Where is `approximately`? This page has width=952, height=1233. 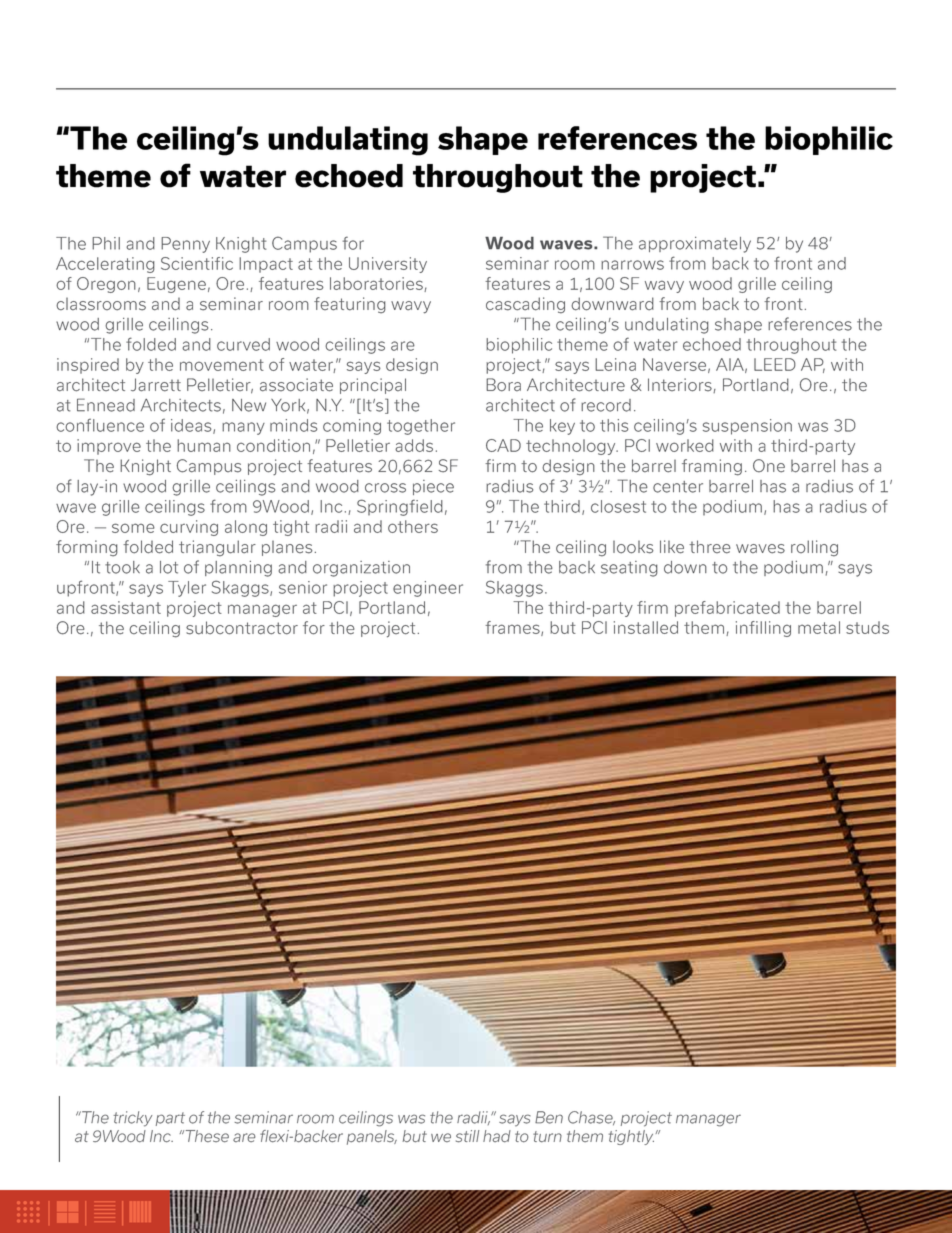
approximately is located at coordinates (695, 245).
